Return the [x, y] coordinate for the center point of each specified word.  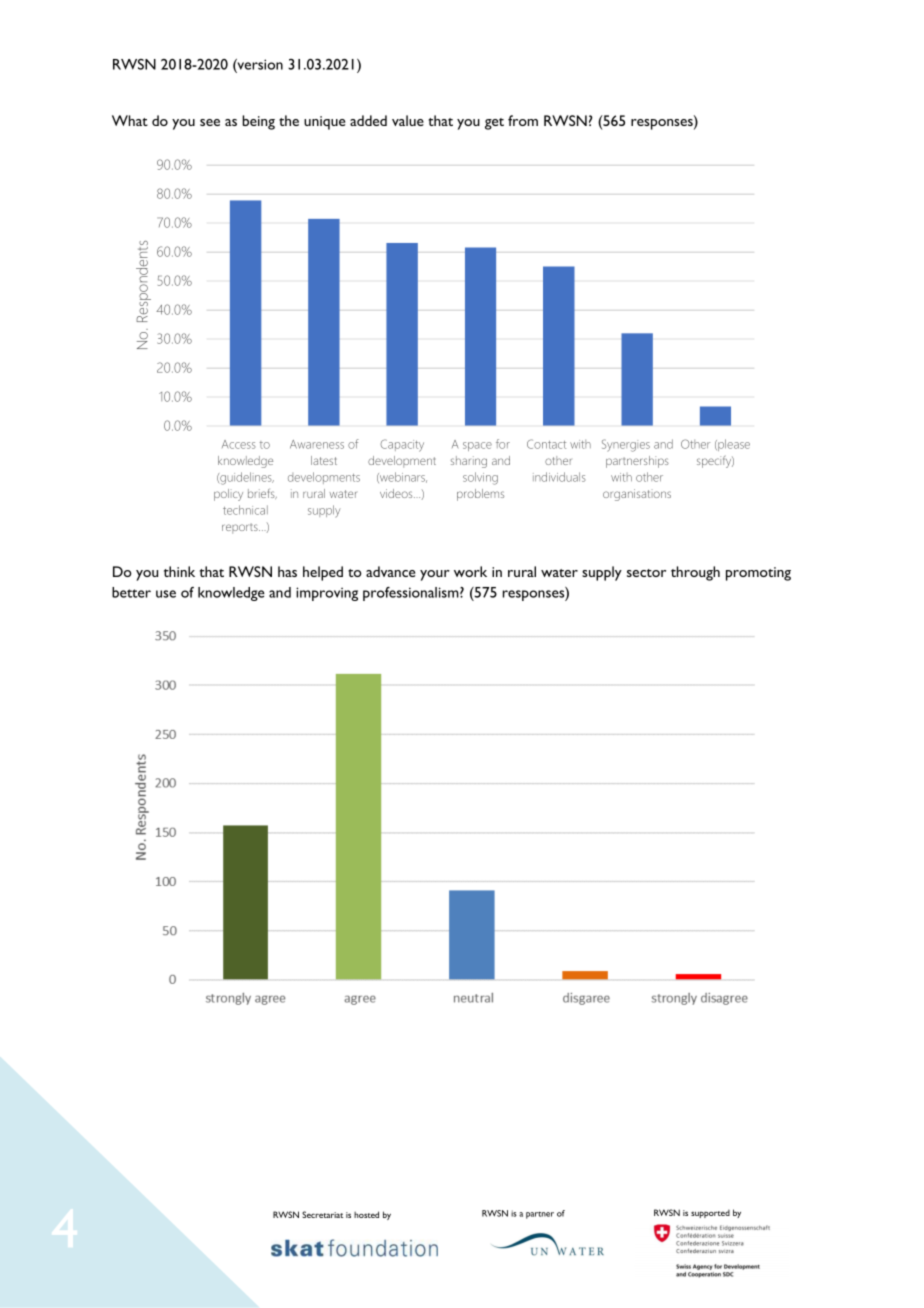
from [523, 120]
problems [480, 495]
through [695, 573]
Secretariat [322, 1214]
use [166, 594]
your [435, 575]
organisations [637, 495]
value [408, 120]
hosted [366, 1214]
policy [228, 495]
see [210, 122]
